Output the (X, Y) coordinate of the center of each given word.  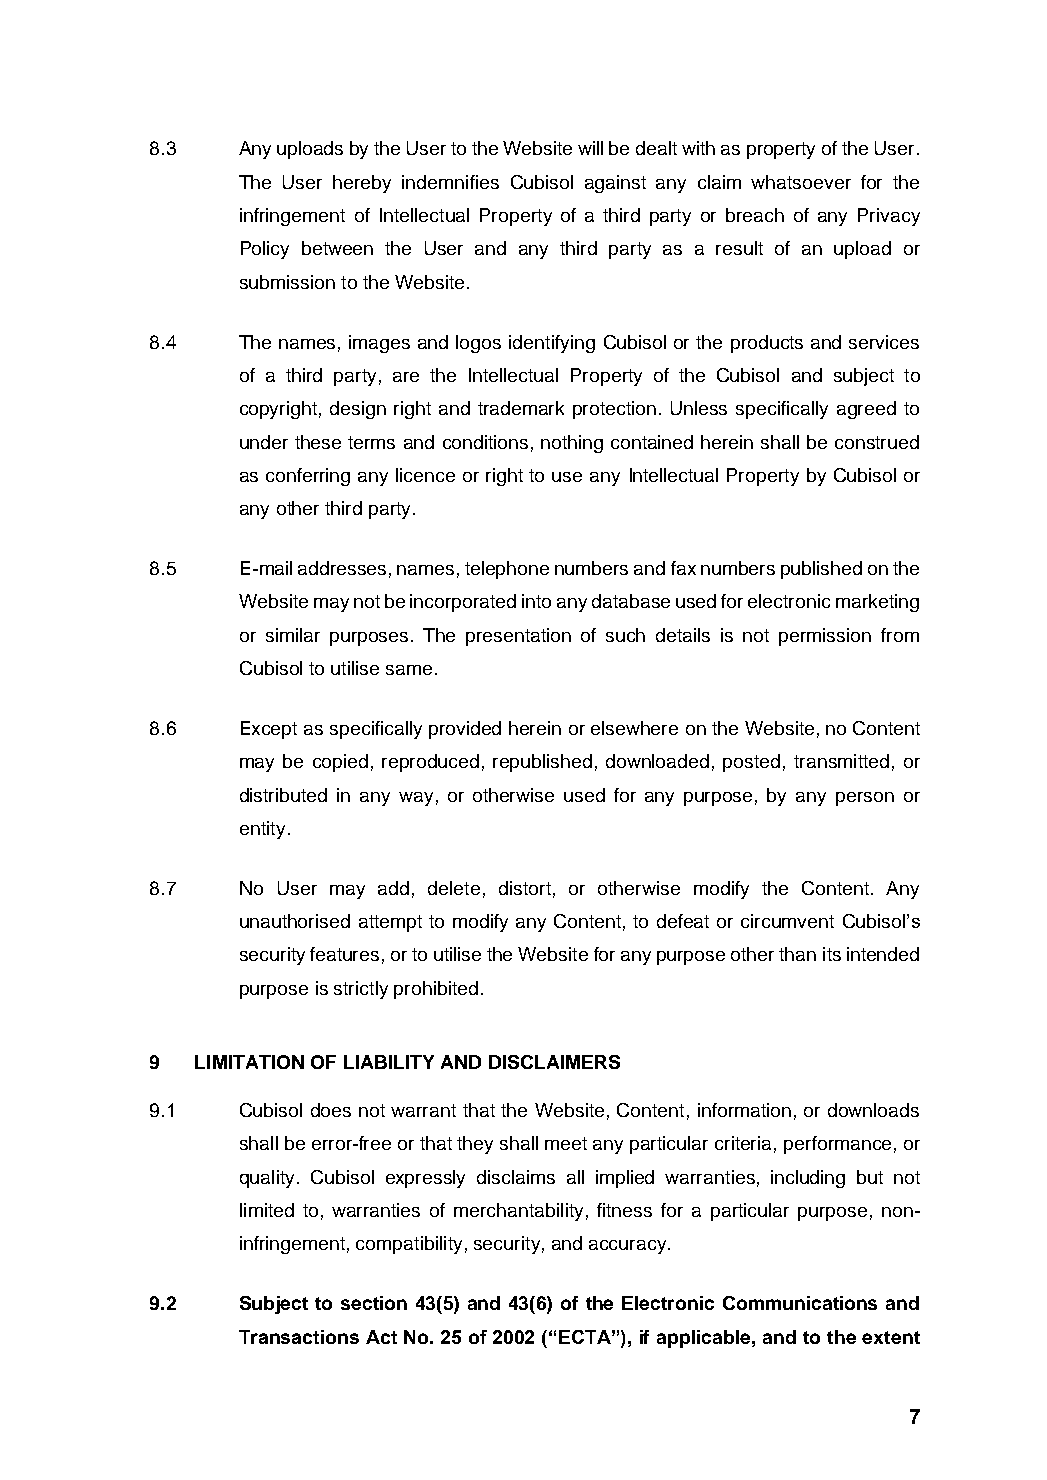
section (374, 1303)
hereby (362, 184)
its (832, 954)
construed (877, 442)
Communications (800, 1303)
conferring (308, 477)
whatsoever (801, 182)
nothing (572, 444)
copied (340, 763)
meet (566, 1143)
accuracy (629, 1247)
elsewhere (634, 728)
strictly (361, 990)
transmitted (841, 761)
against (615, 184)
